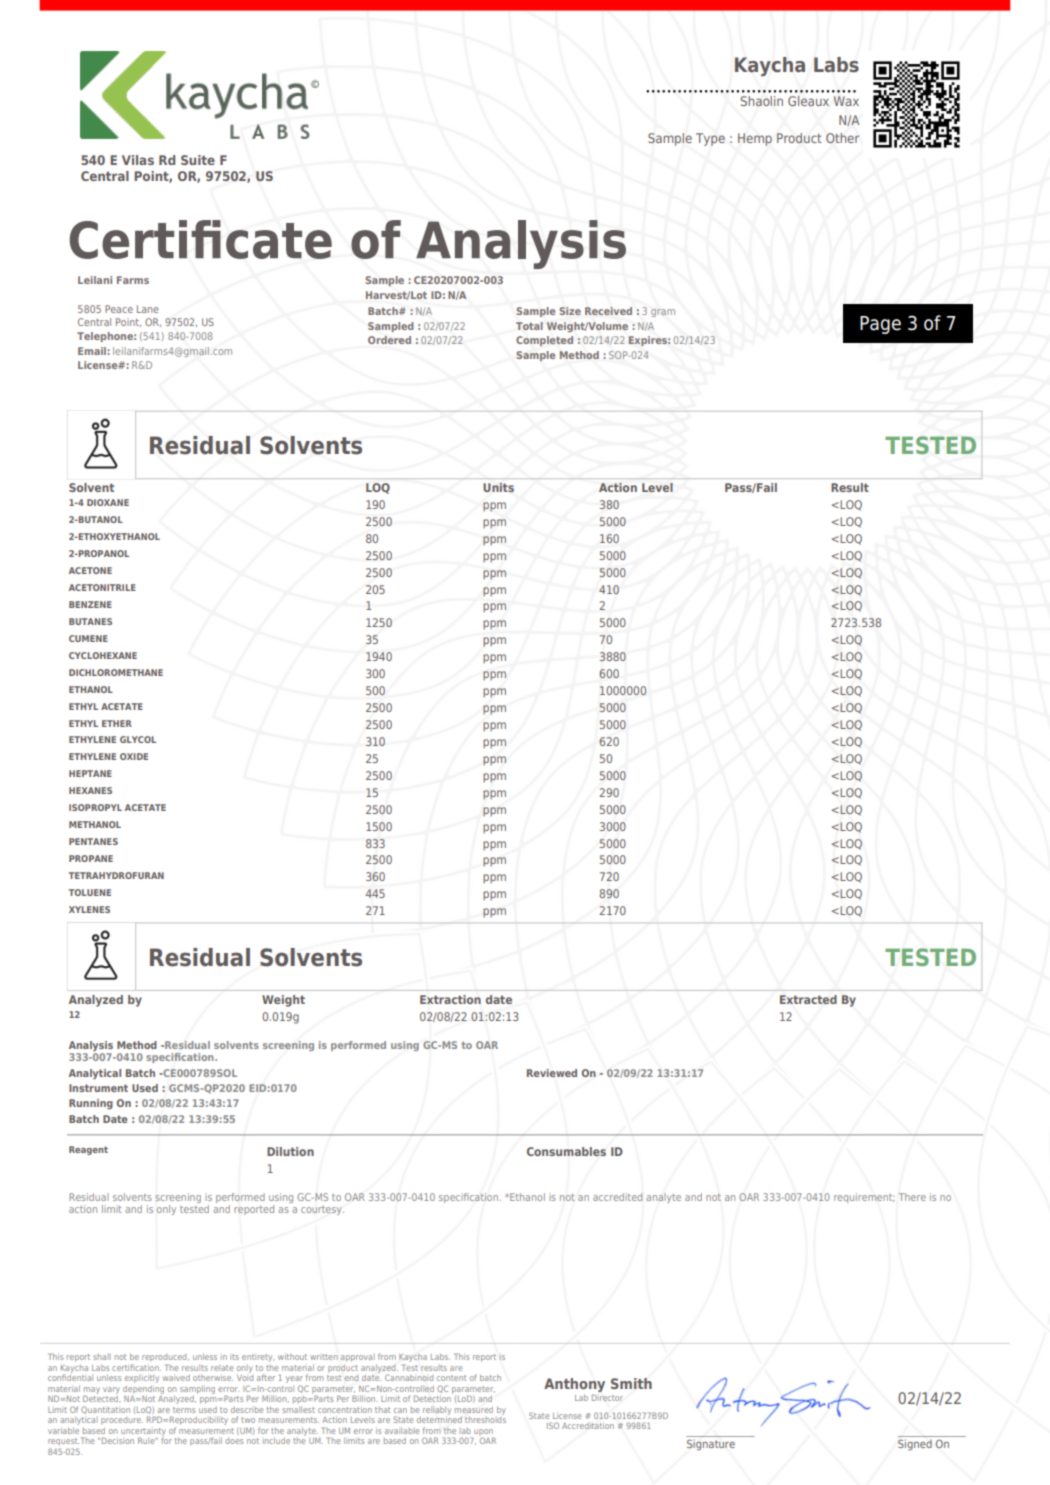 This screenshot has width=1050, height=1485. I want to click on OXIDE, so click(134, 756).
